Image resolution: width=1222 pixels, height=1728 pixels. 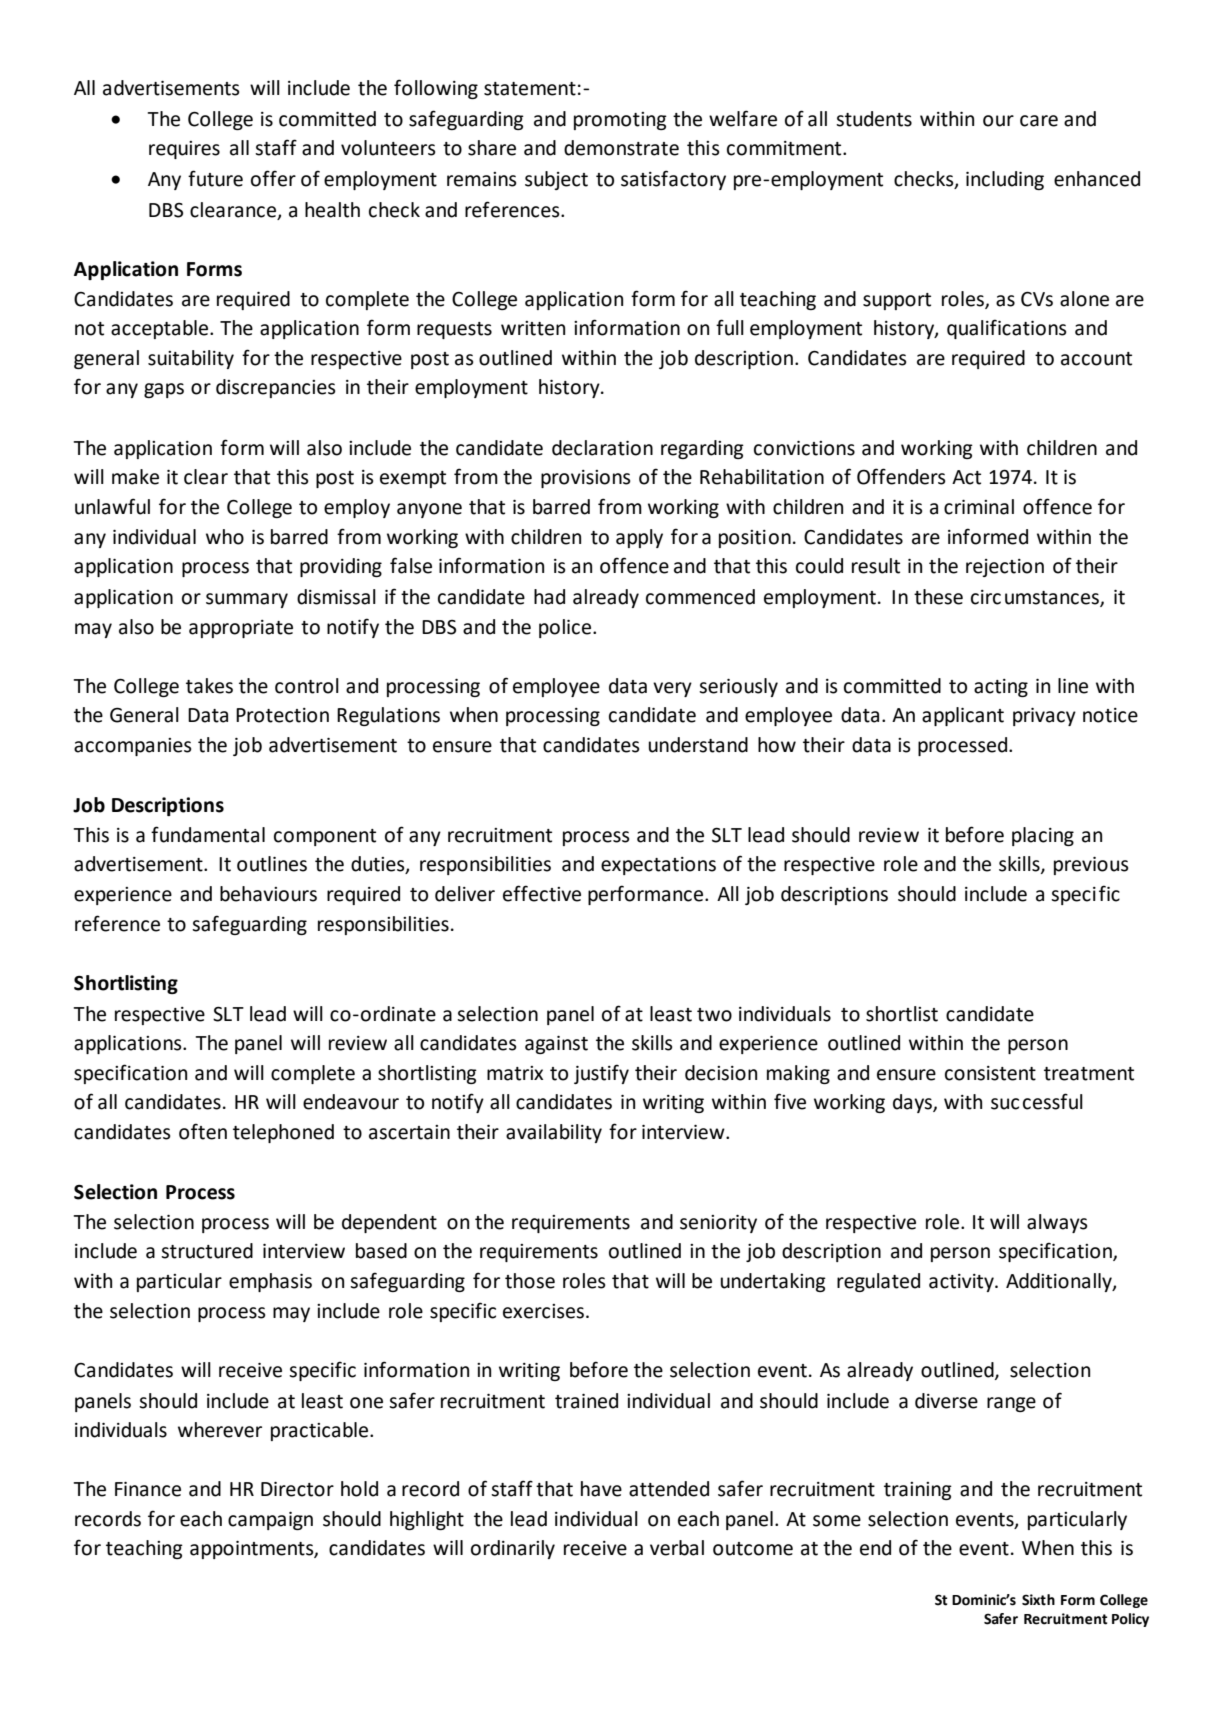 What do you see at coordinates (601, 1074) in the screenshot?
I see `justify` at bounding box center [601, 1074].
